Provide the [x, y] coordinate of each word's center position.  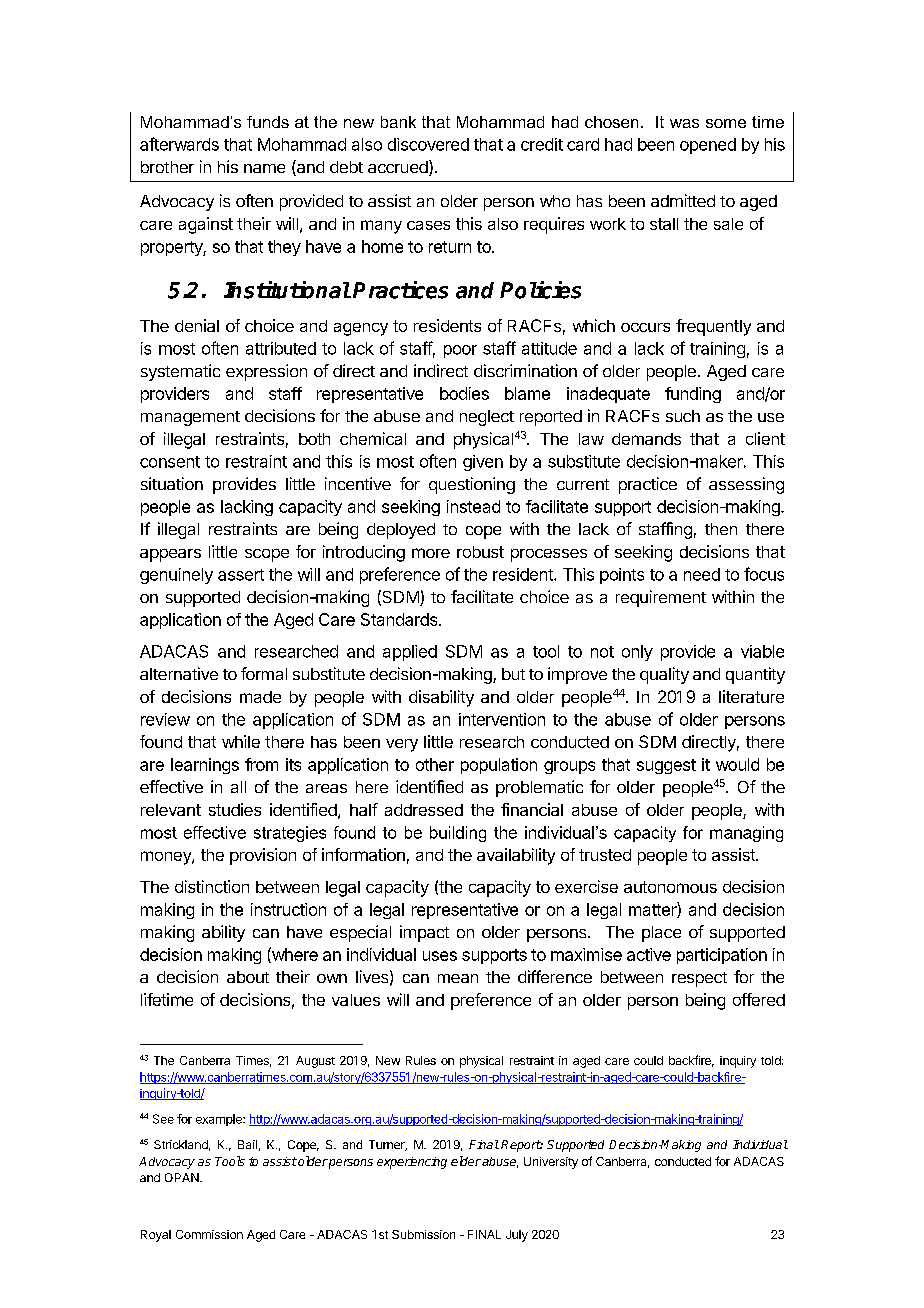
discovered [428, 144]
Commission [209, 1234]
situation [172, 483]
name [264, 168]
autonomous [670, 887]
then [721, 529]
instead [473, 506]
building [458, 834]
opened [708, 146]
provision [263, 856]
